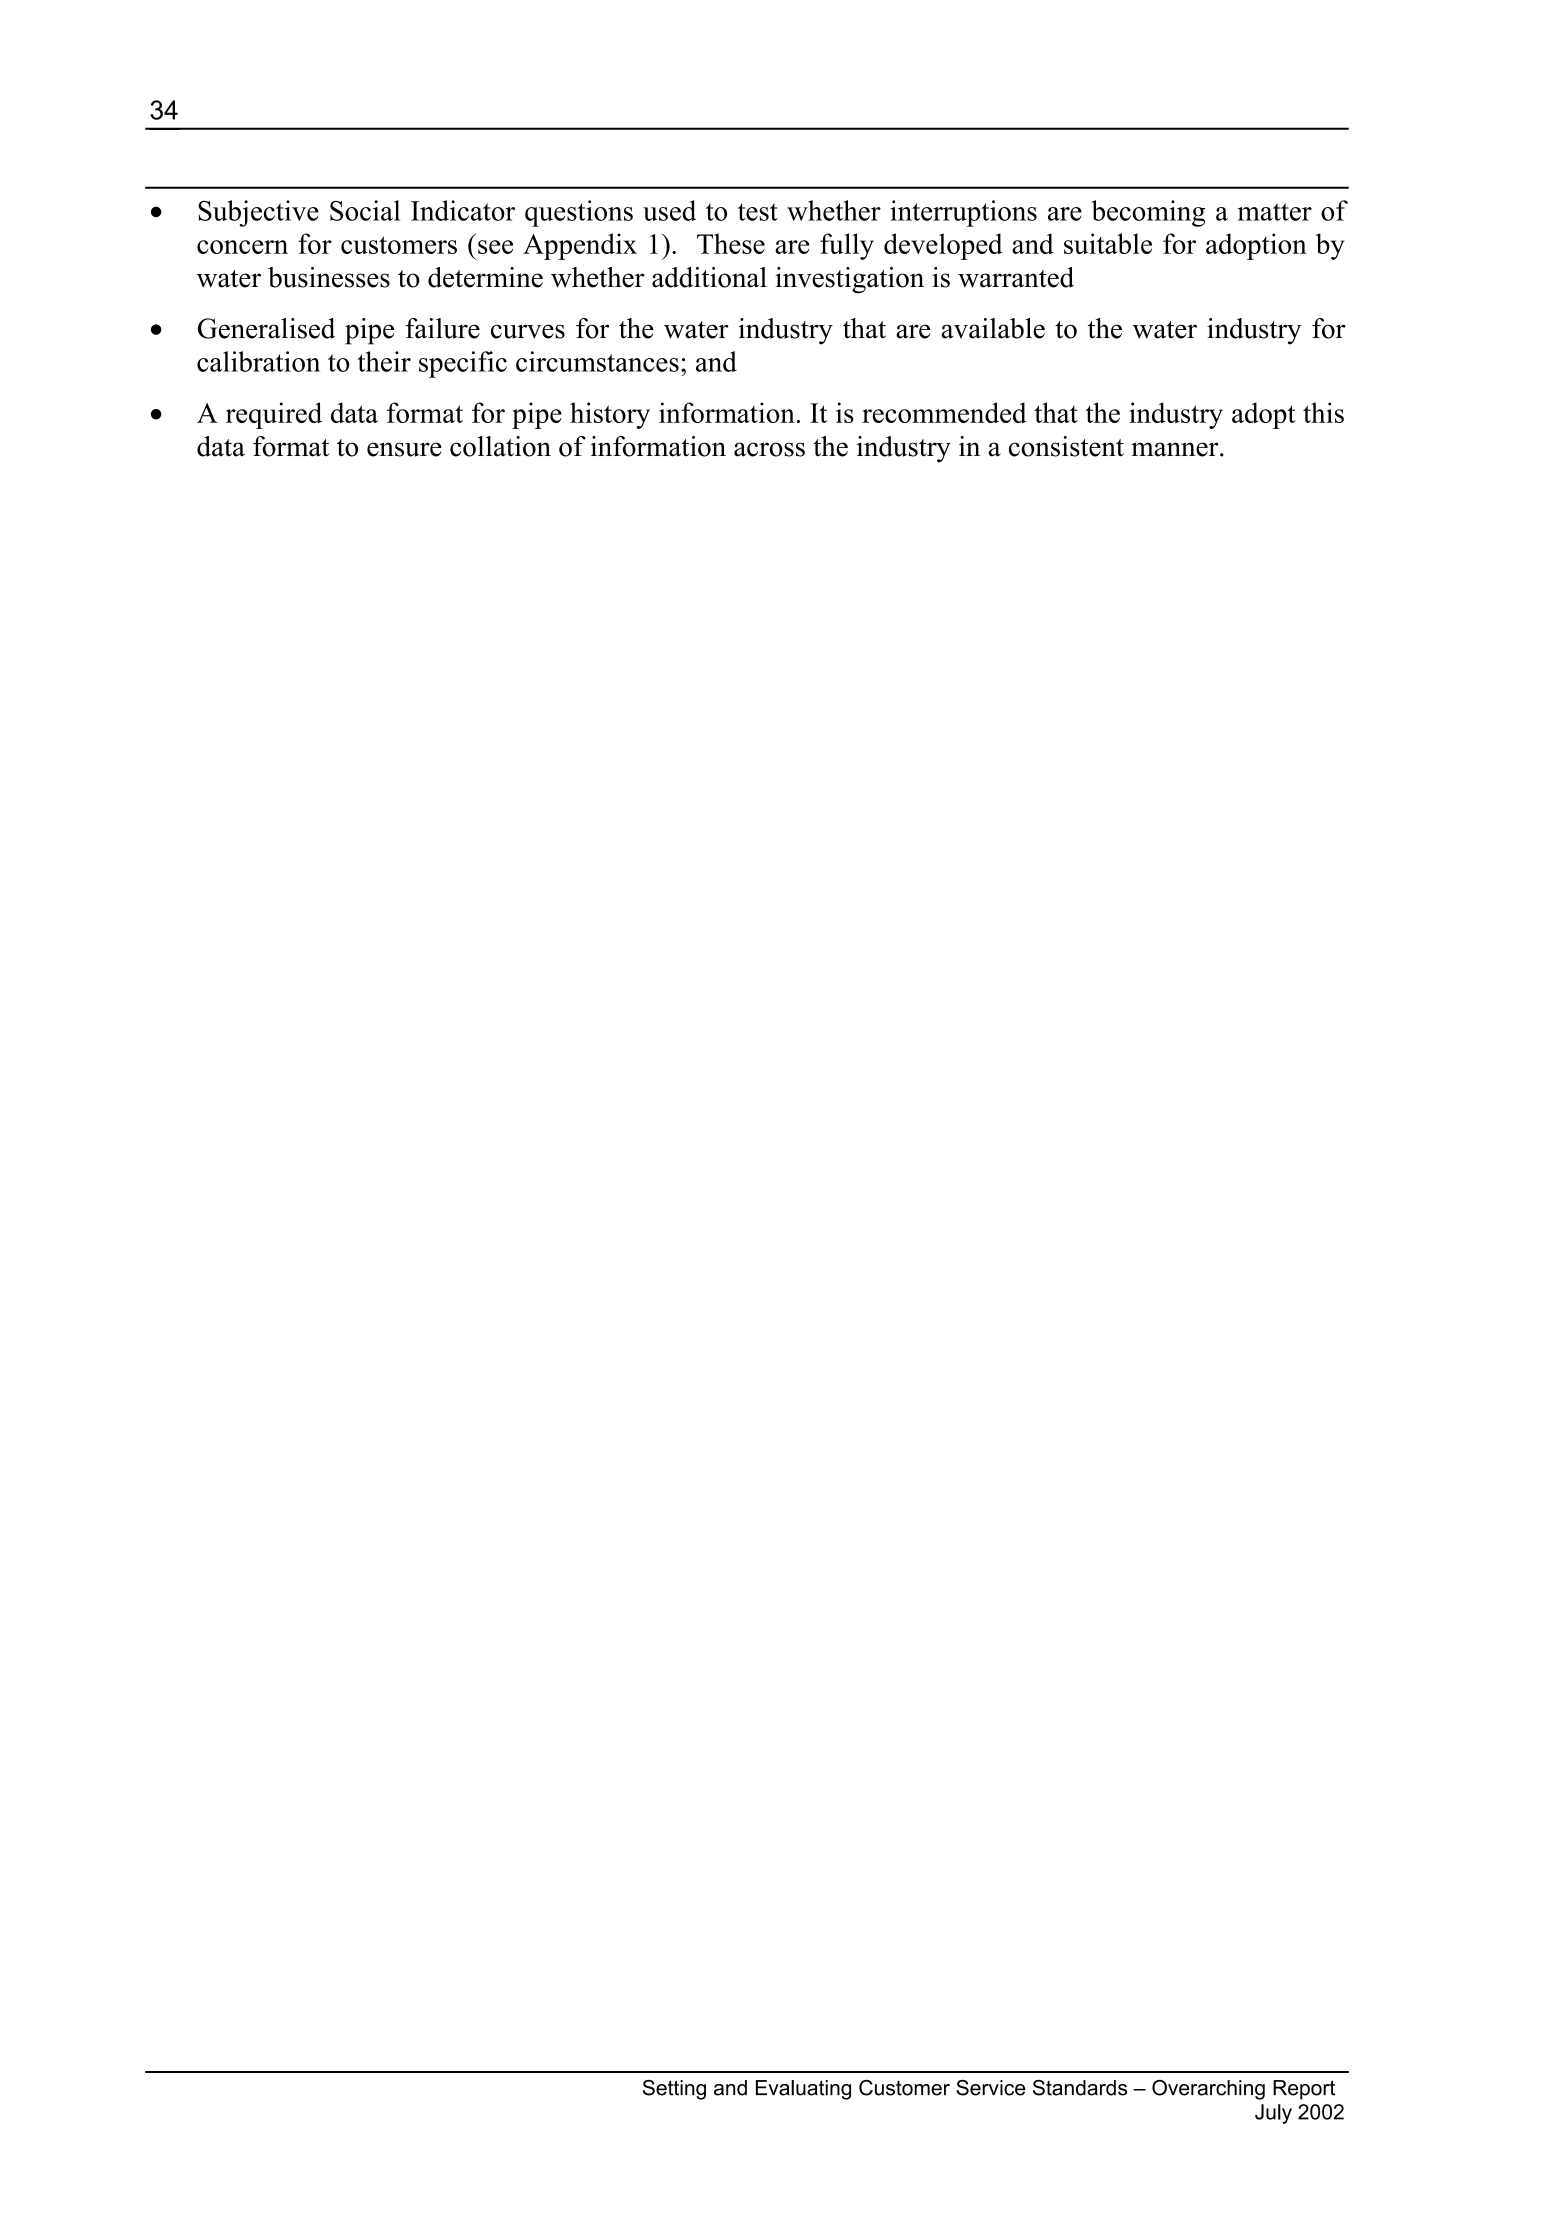 This screenshot has height=2219, width=1568. I want to click on history, so click(610, 415).
